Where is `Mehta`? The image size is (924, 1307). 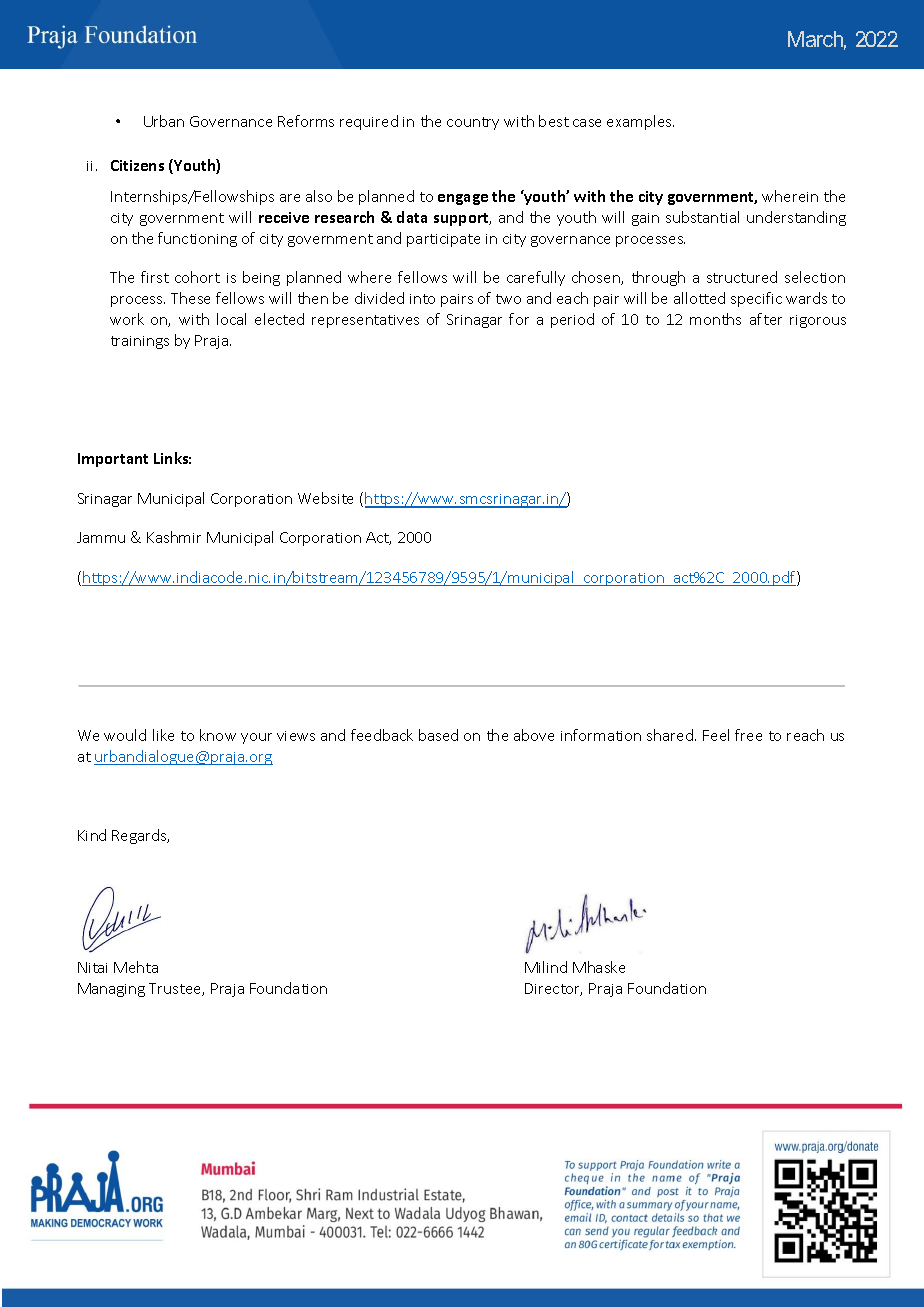 Mehta is located at coordinates (136, 967).
